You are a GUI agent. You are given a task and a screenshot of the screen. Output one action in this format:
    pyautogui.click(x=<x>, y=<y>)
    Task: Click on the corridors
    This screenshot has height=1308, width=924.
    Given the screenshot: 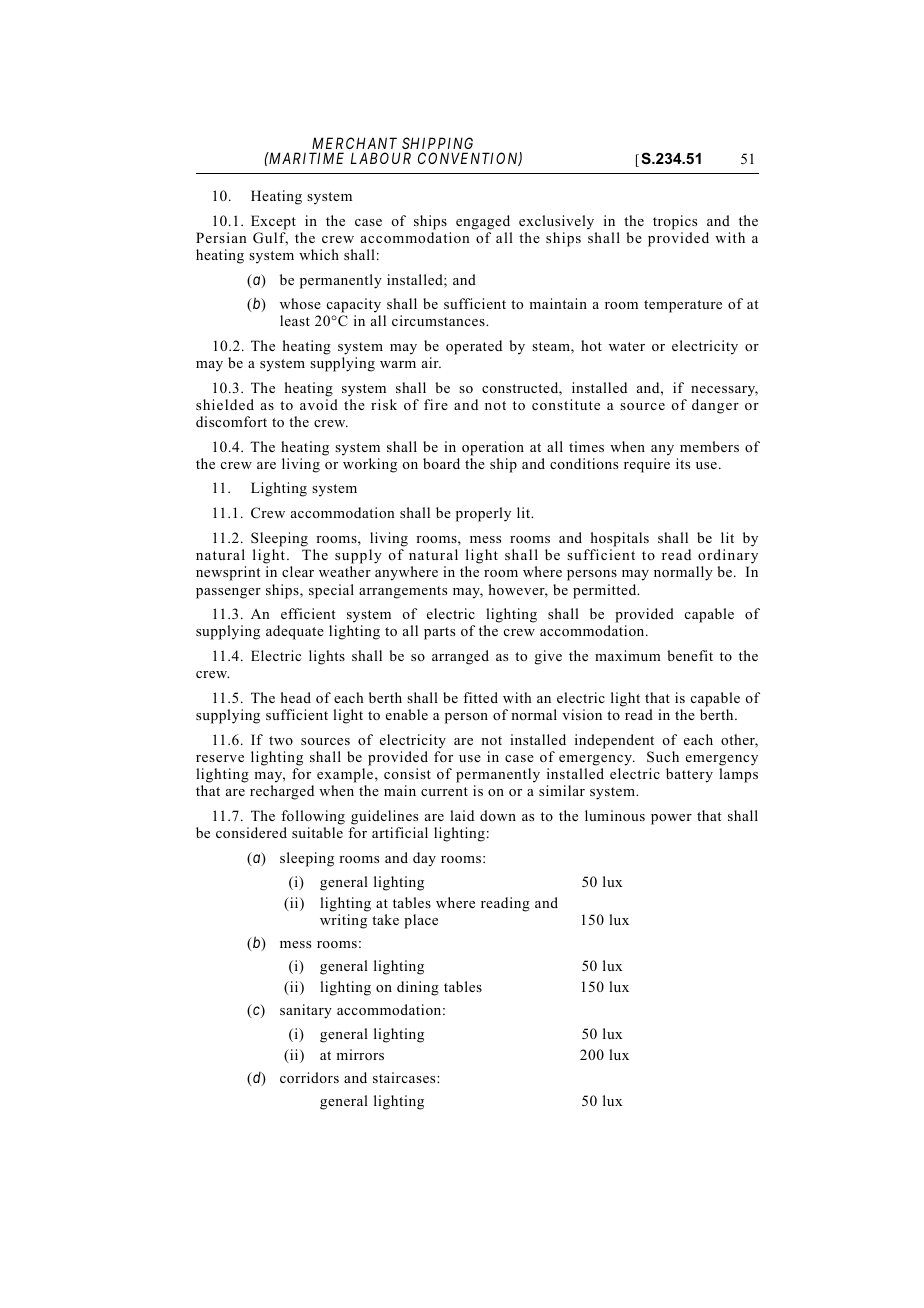 What is the action you would take?
    pyautogui.click(x=309, y=1077)
